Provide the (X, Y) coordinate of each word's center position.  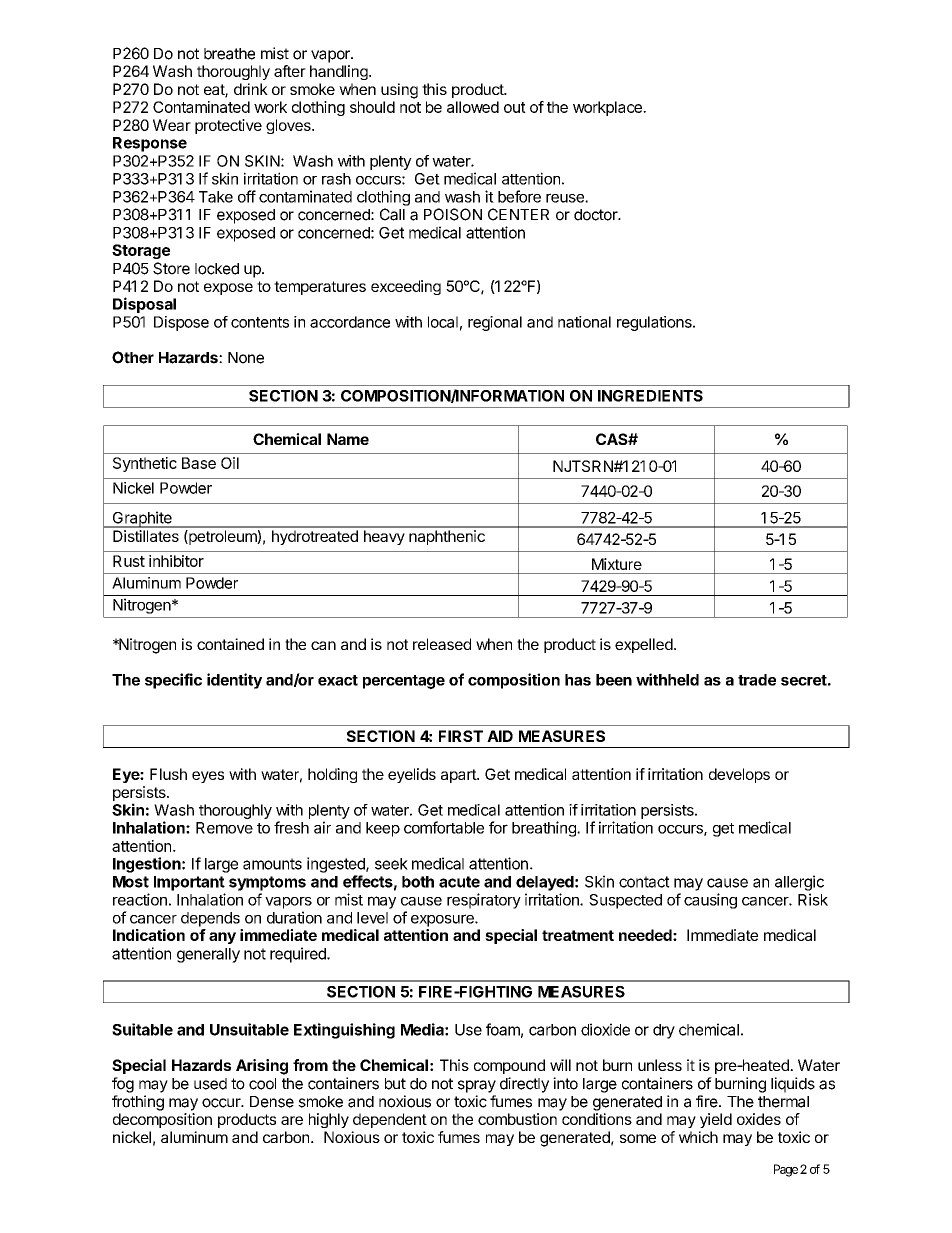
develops (739, 775)
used (210, 1084)
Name (348, 439)
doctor (596, 215)
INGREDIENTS (650, 396)
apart (459, 776)
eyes (208, 777)
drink (251, 89)
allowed (473, 107)
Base (199, 463)
